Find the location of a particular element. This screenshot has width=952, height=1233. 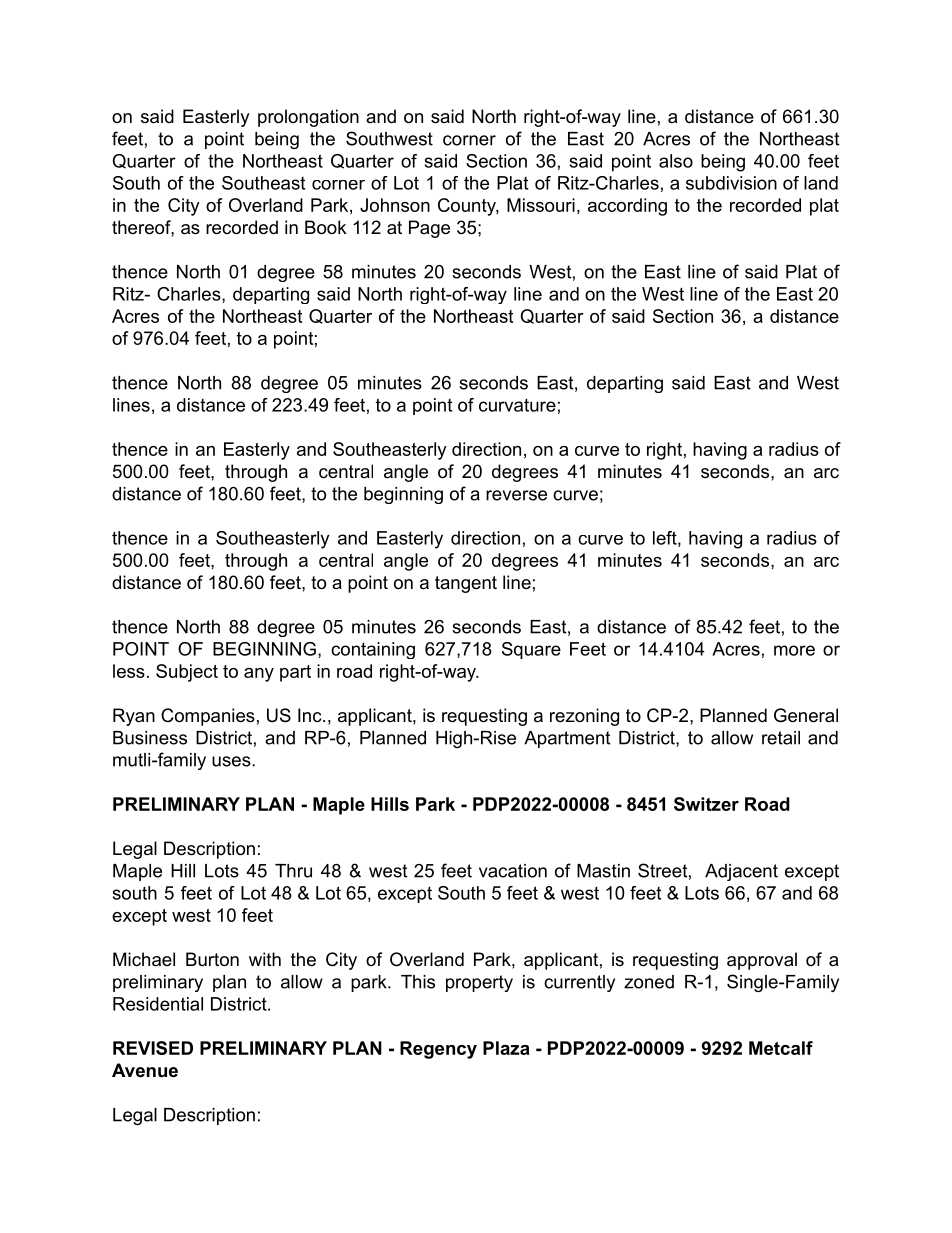

REVISED is located at coordinates (153, 1048).
